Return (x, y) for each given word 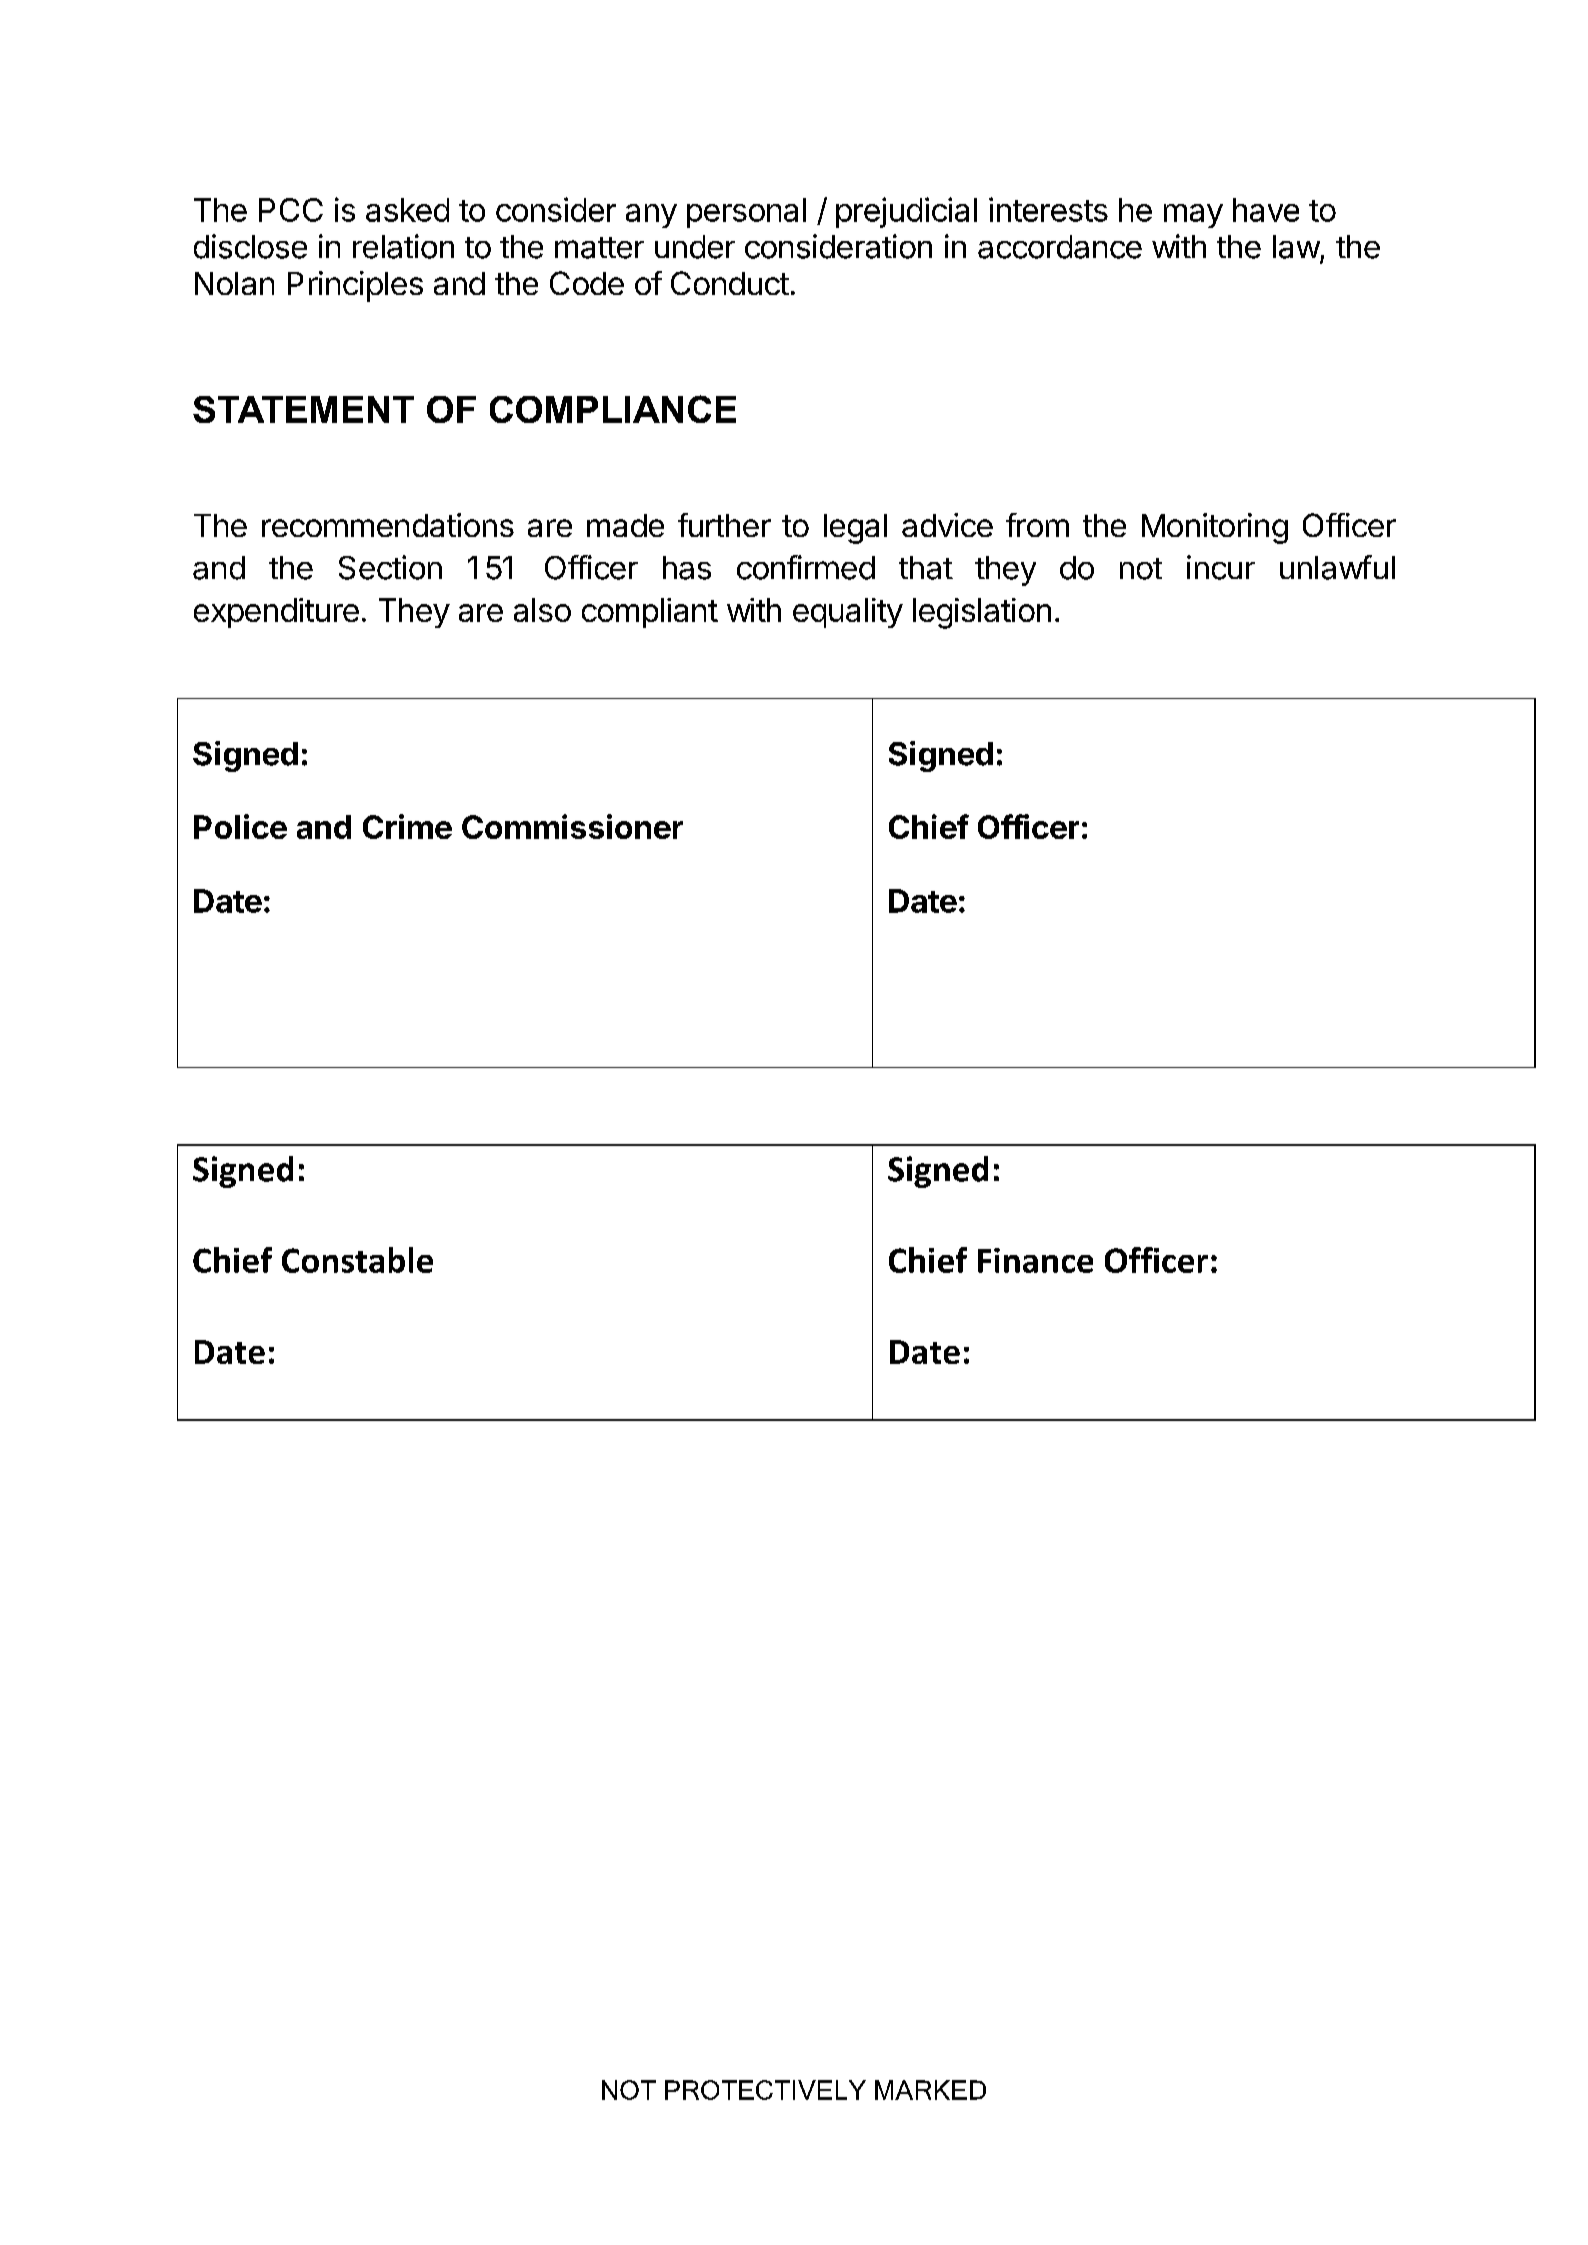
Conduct (730, 283)
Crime (407, 826)
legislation (982, 613)
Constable (357, 1260)
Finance (1035, 1260)
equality (848, 613)
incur (1221, 567)
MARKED (930, 2090)
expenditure (276, 613)
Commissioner (572, 826)
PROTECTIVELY (765, 2090)
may (1193, 216)
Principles (355, 286)
